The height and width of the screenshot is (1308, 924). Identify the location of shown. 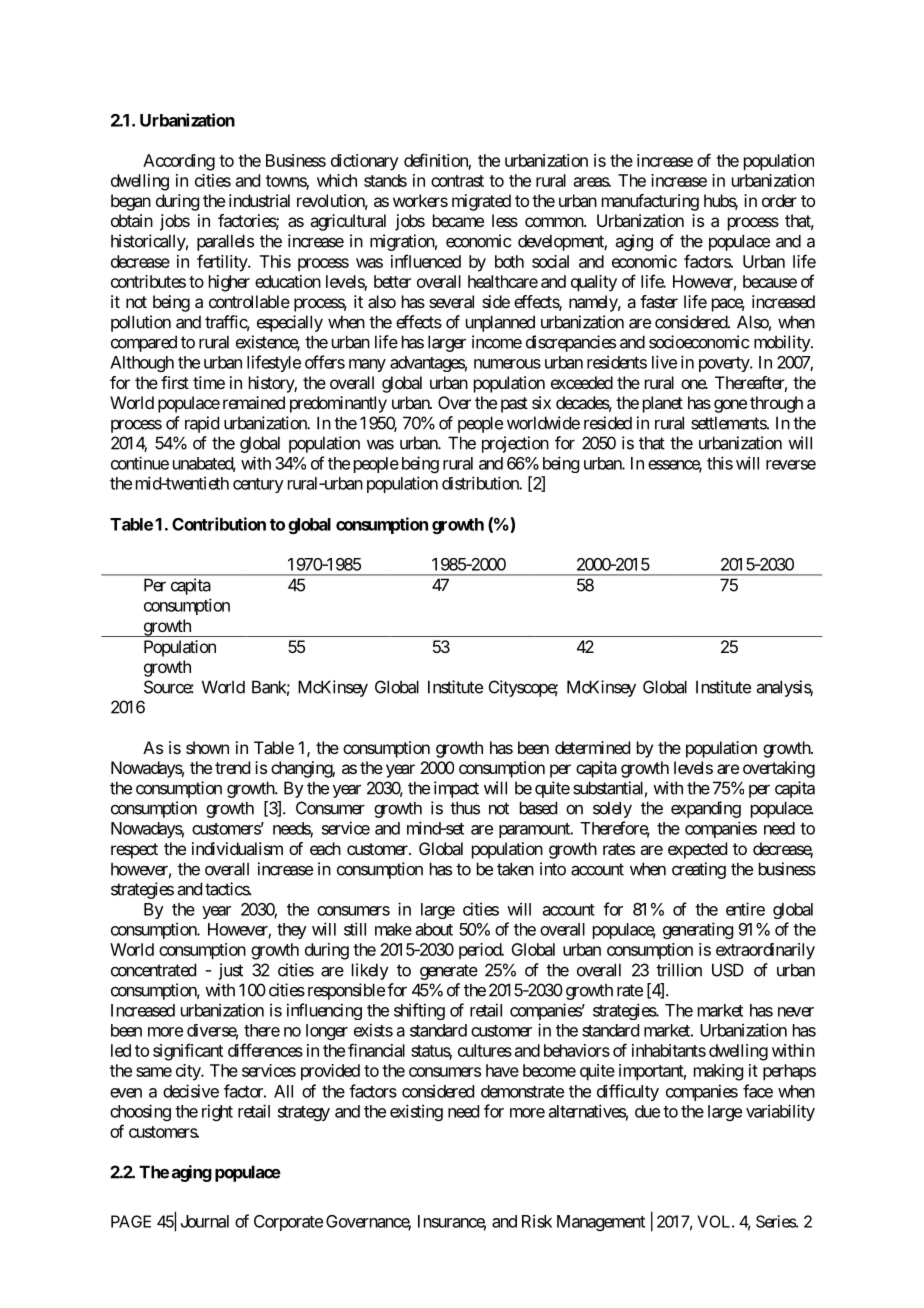
(207, 747).
